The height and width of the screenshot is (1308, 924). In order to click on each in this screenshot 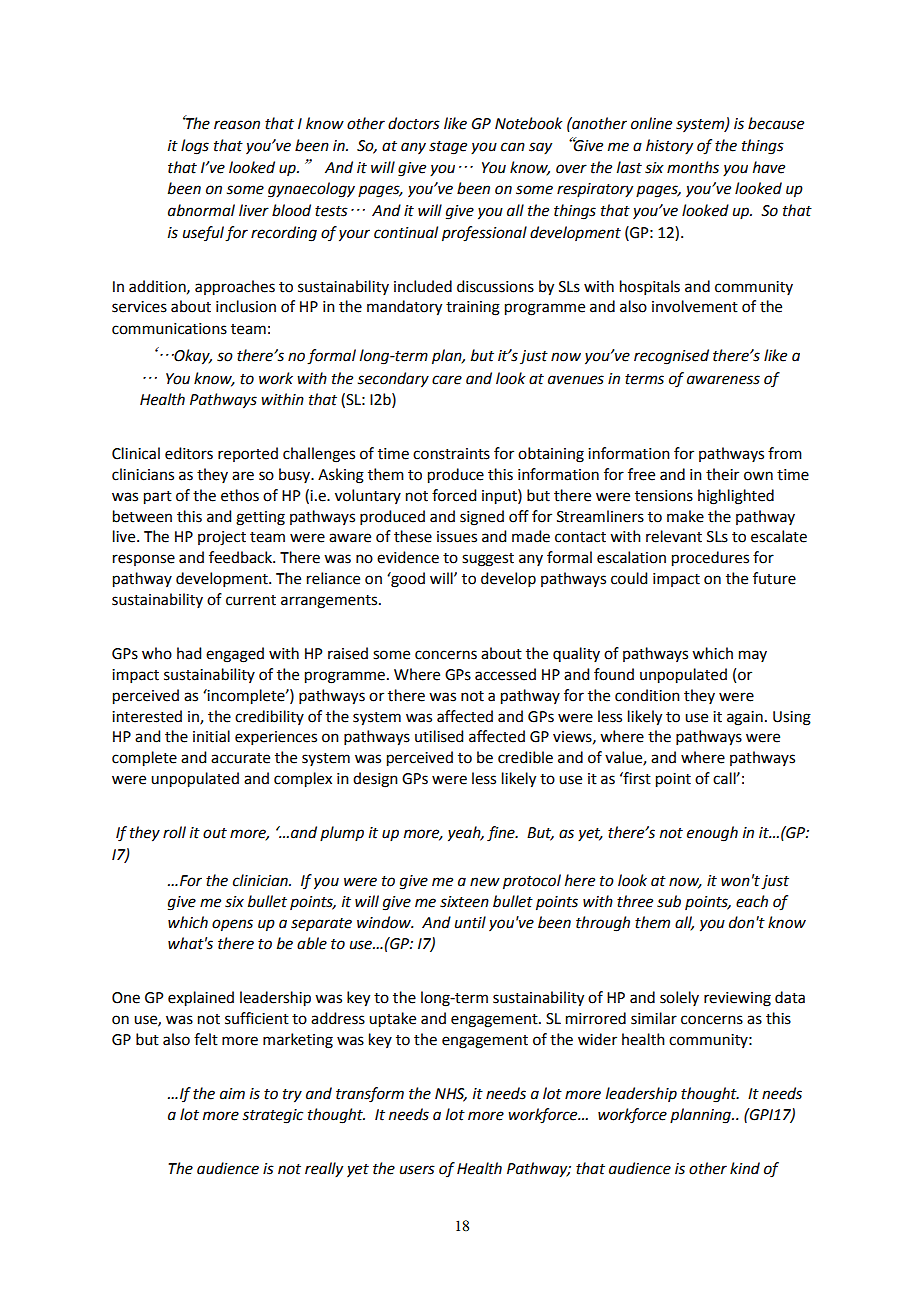, I will do `click(752, 901)`.
